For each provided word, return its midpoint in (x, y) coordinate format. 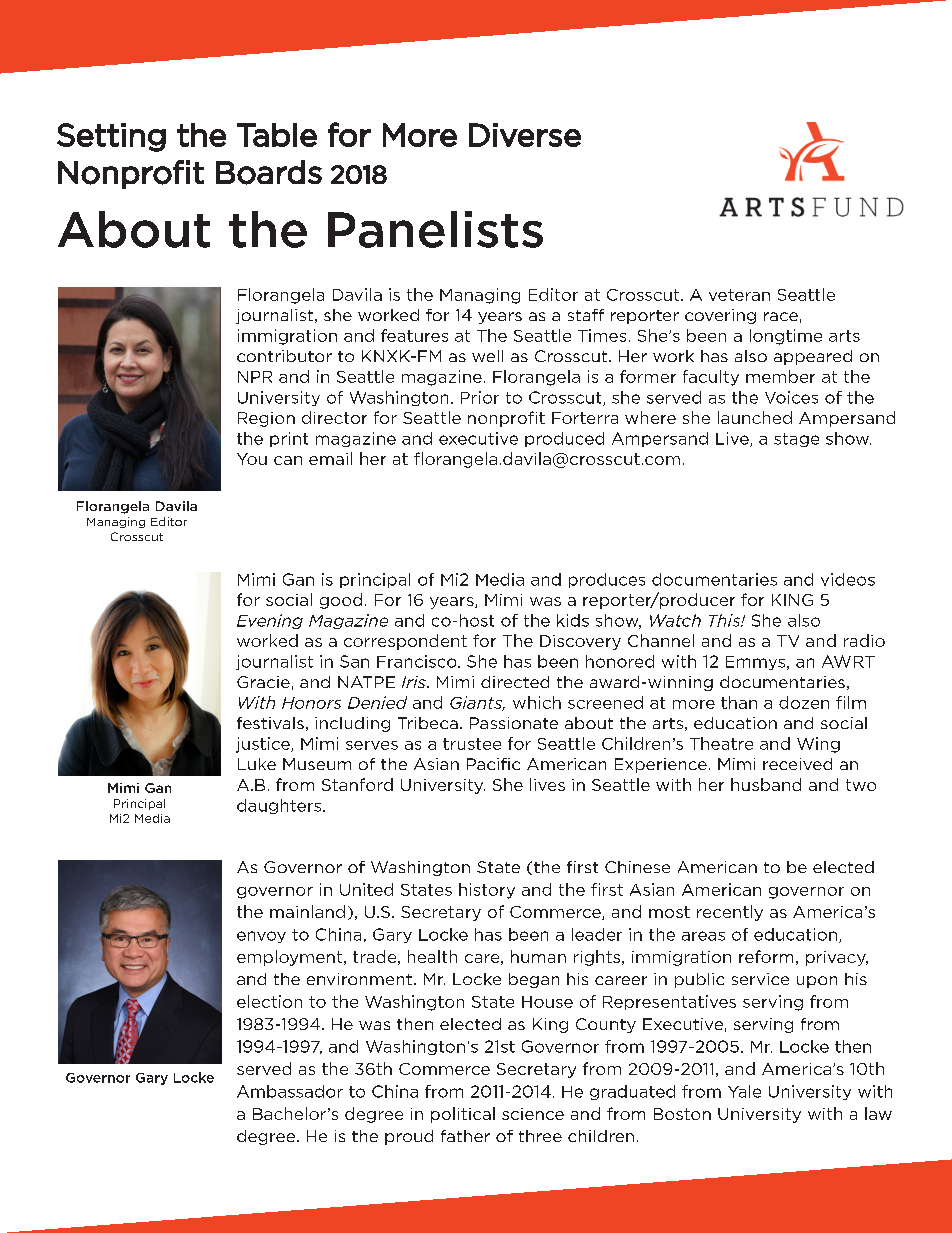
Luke (257, 764)
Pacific (493, 764)
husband (766, 784)
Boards (269, 172)
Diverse (525, 135)
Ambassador (290, 1091)
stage (796, 440)
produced (564, 439)
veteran (739, 295)
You (252, 459)
